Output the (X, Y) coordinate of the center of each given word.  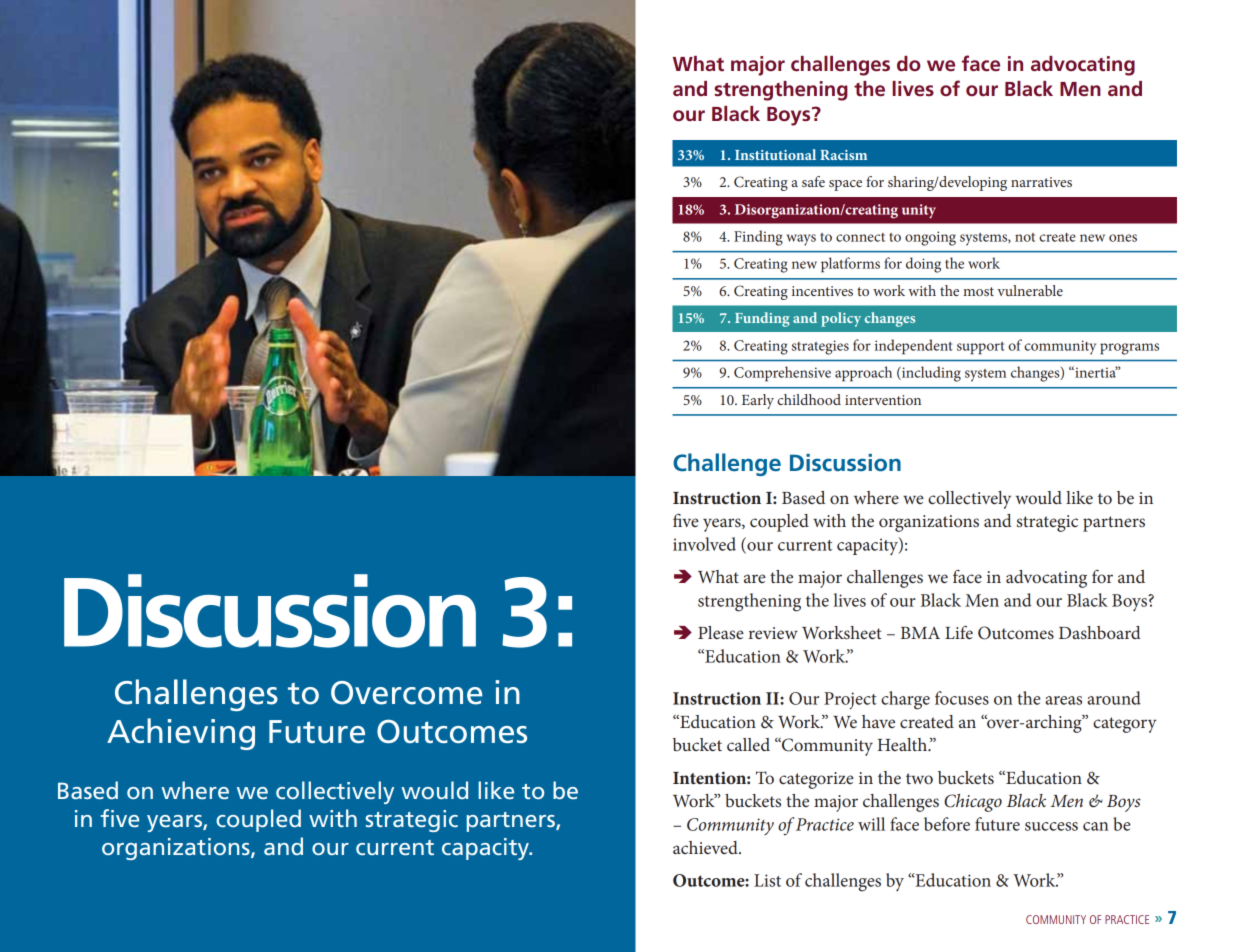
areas (1063, 700)
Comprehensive (782, 374)
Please (721, 632)
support (981, 348)
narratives (1041, 182)
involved (704, 544)
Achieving (181, 734)
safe (813, 181)
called (748, 744)
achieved (706, 847)
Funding (762, 319)
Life (959, 632)
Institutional (775, 154)
